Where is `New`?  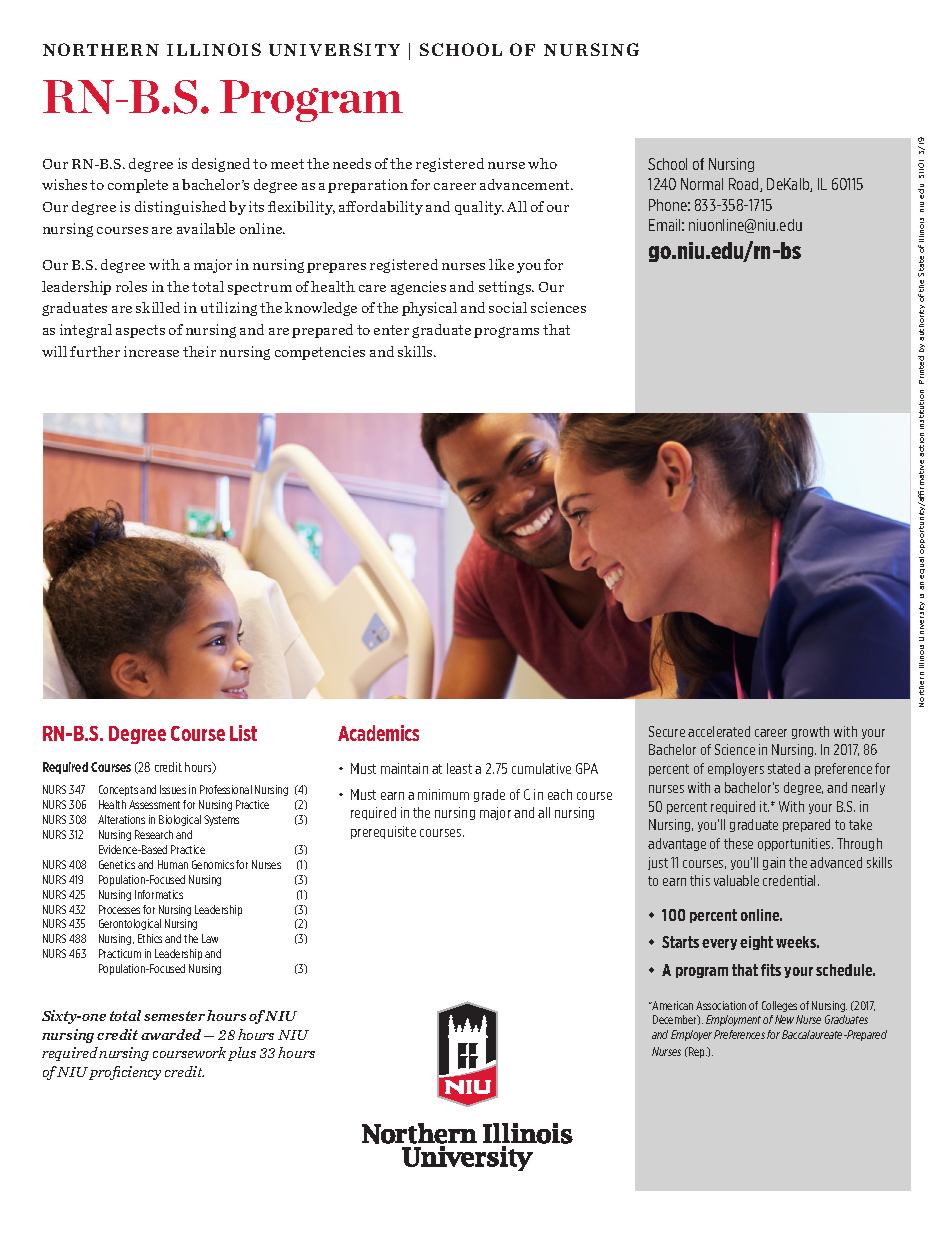
New is located at coordinates (784, 1019).
